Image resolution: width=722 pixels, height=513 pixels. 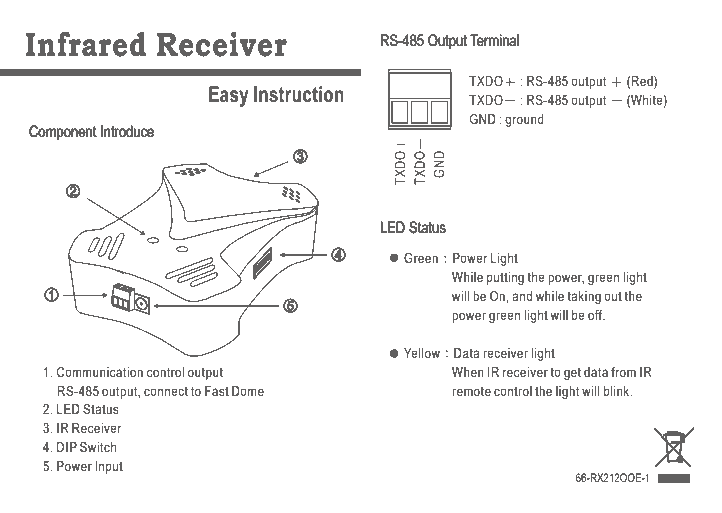 What do you see at coordinates (505, 278) in the screenshot?
I see `putting` at bounding box center [505, 278].
